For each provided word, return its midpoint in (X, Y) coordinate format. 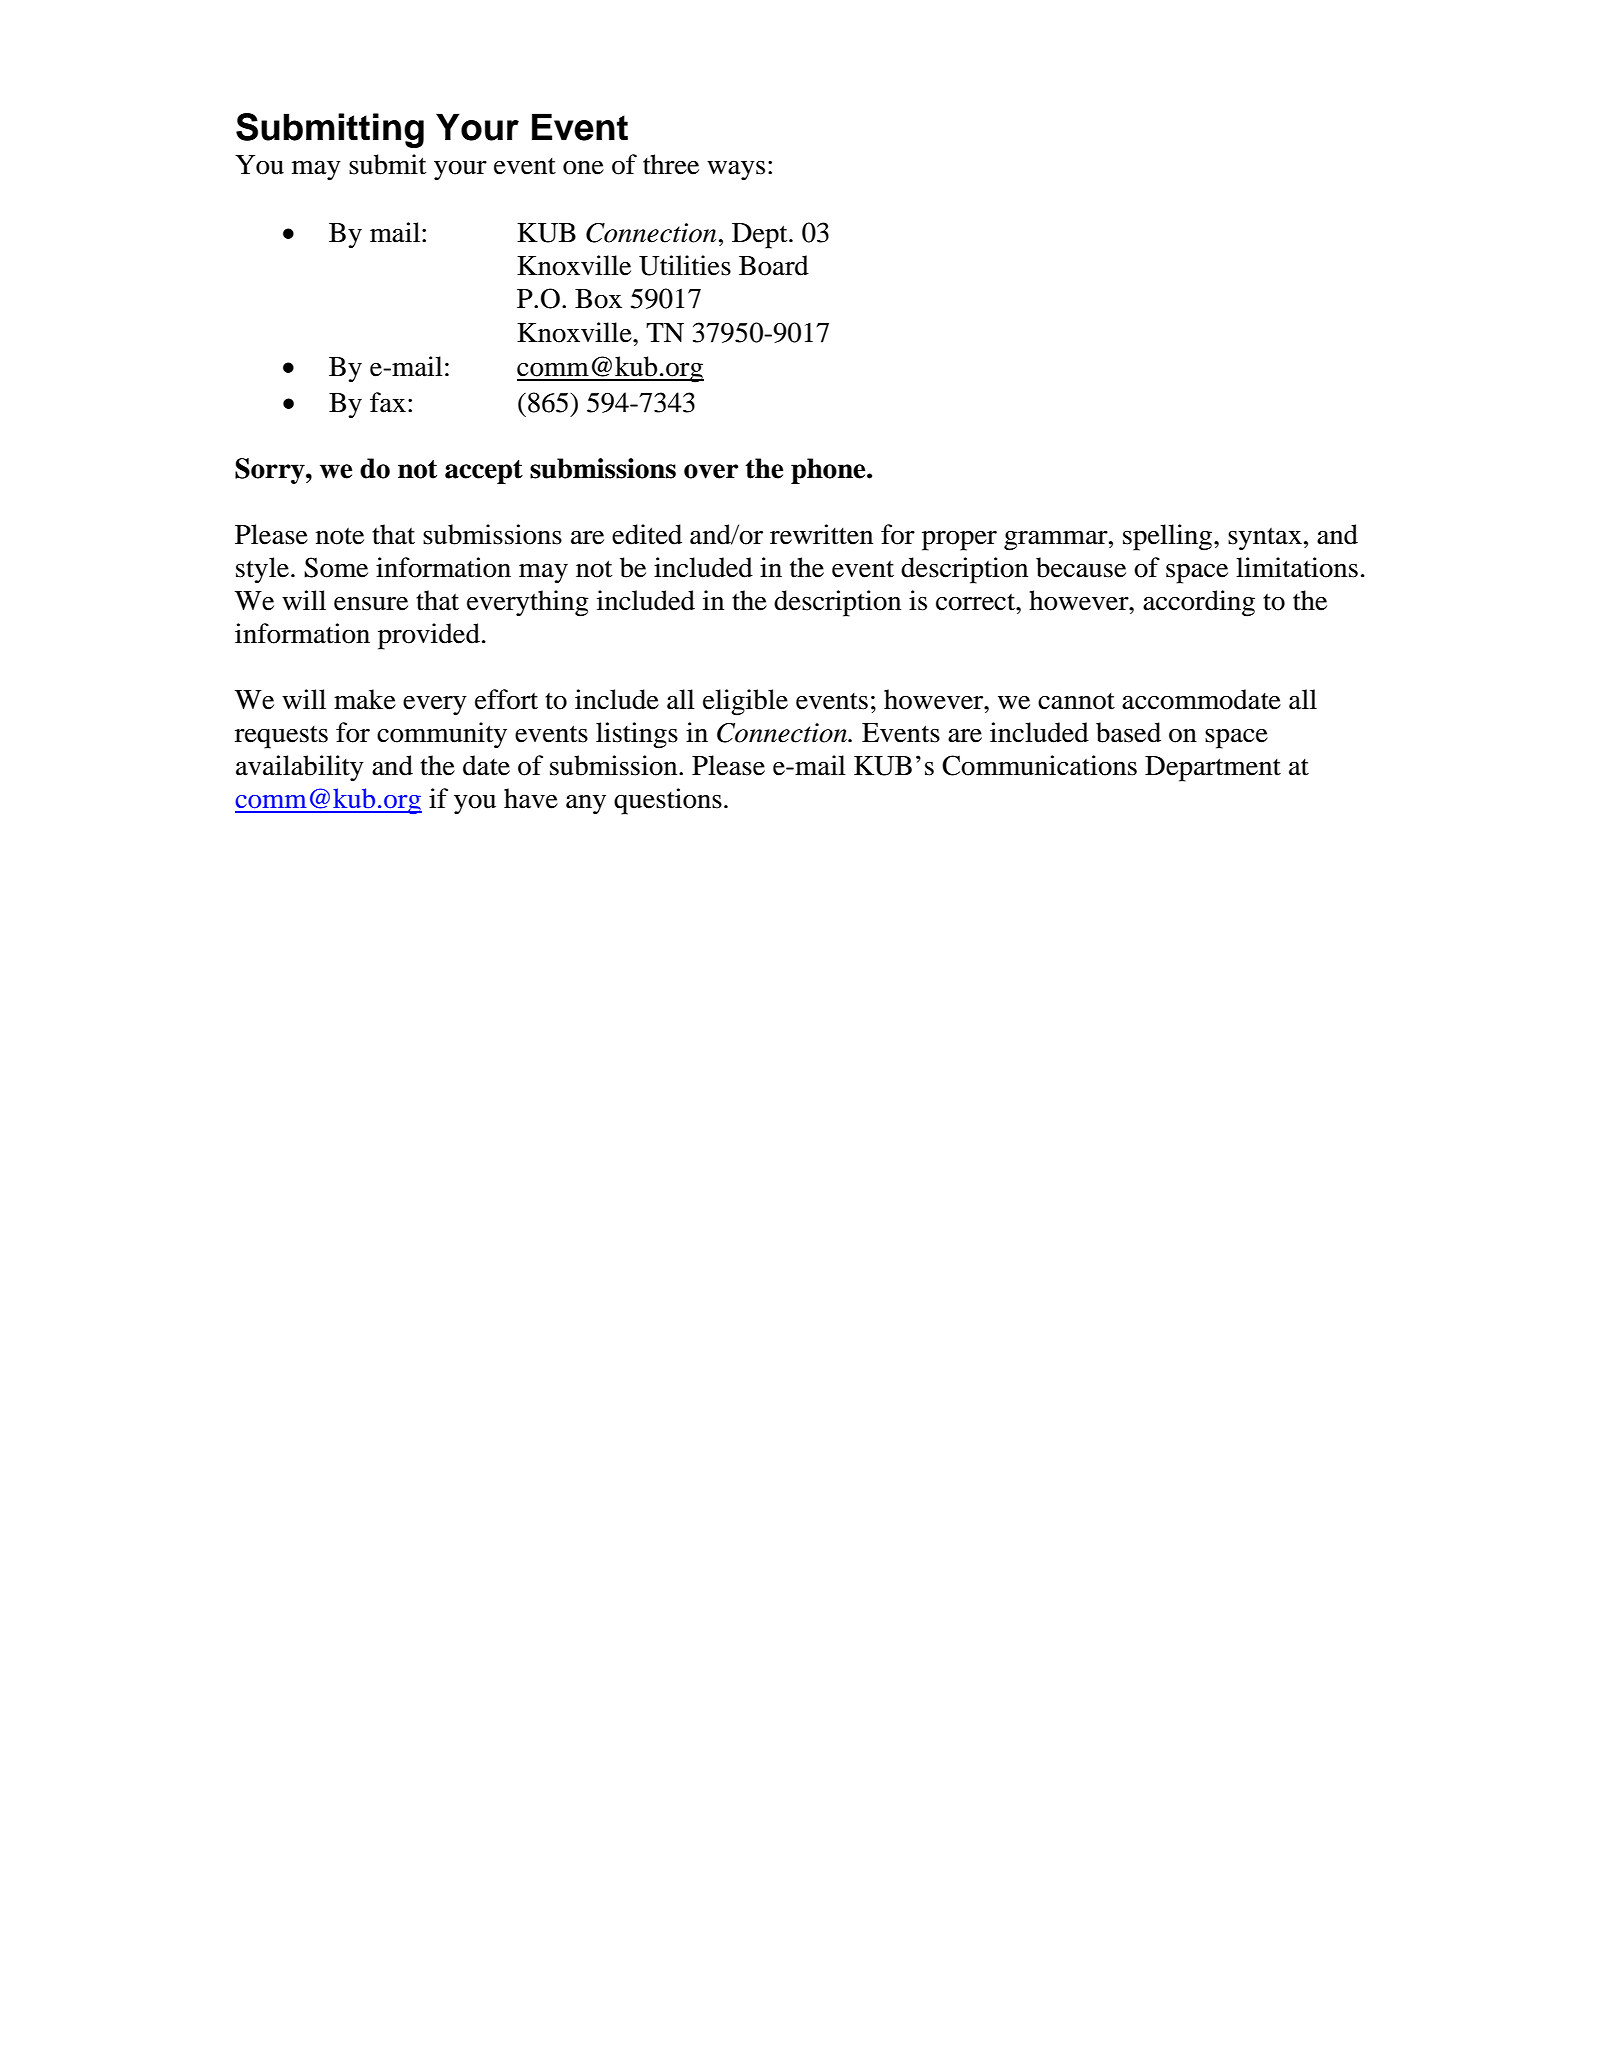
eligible (745, 702)
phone (829, 471)
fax (388, 402)
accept (484, 472)
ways (736, 171)
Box (598, 299)
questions (668, 801)
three (671, 164)
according (1199, 603)
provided (429, 636)
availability (300, 768)
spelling (1169, 537)
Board (774, 265)
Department (1213, 769)
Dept (761, 236)
